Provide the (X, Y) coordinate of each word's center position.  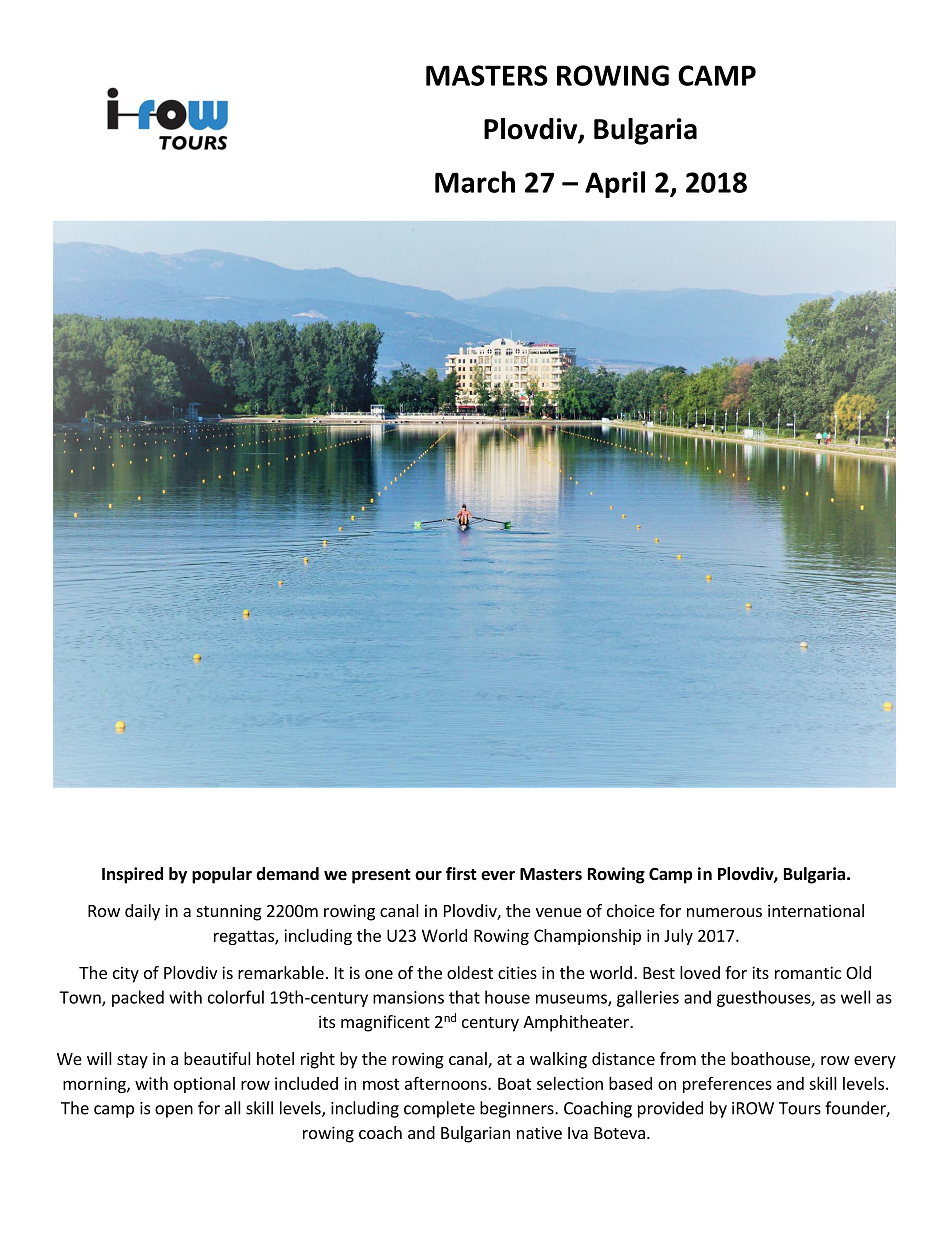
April (615, 184)
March (475, 182)
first (461, 874)
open (174, 1111)
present (381, 876)
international (816, 910)
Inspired (132, 875)
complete (439, 1109)
